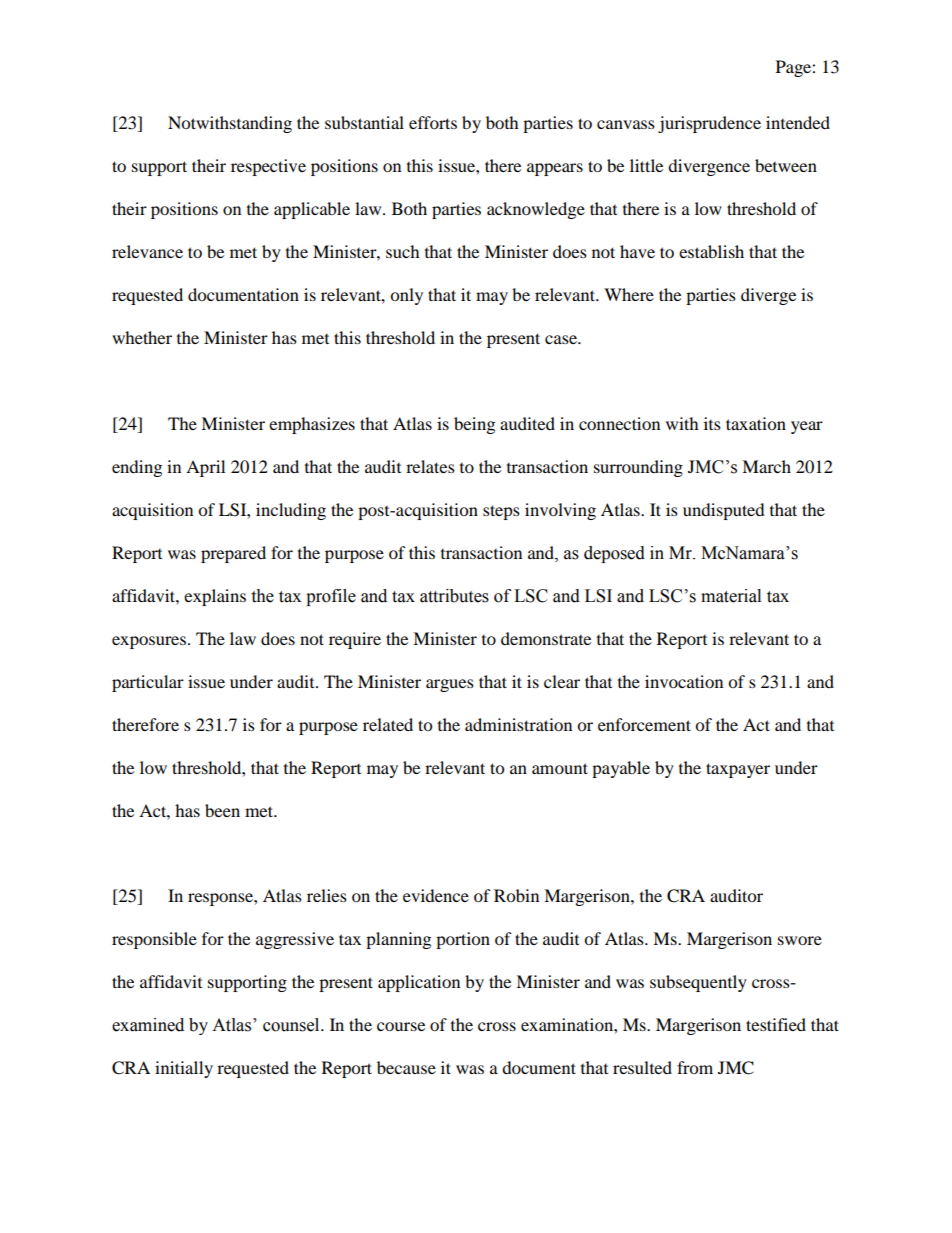 The image size is (952, 1233). I want to click on material, so click(731, 596).
